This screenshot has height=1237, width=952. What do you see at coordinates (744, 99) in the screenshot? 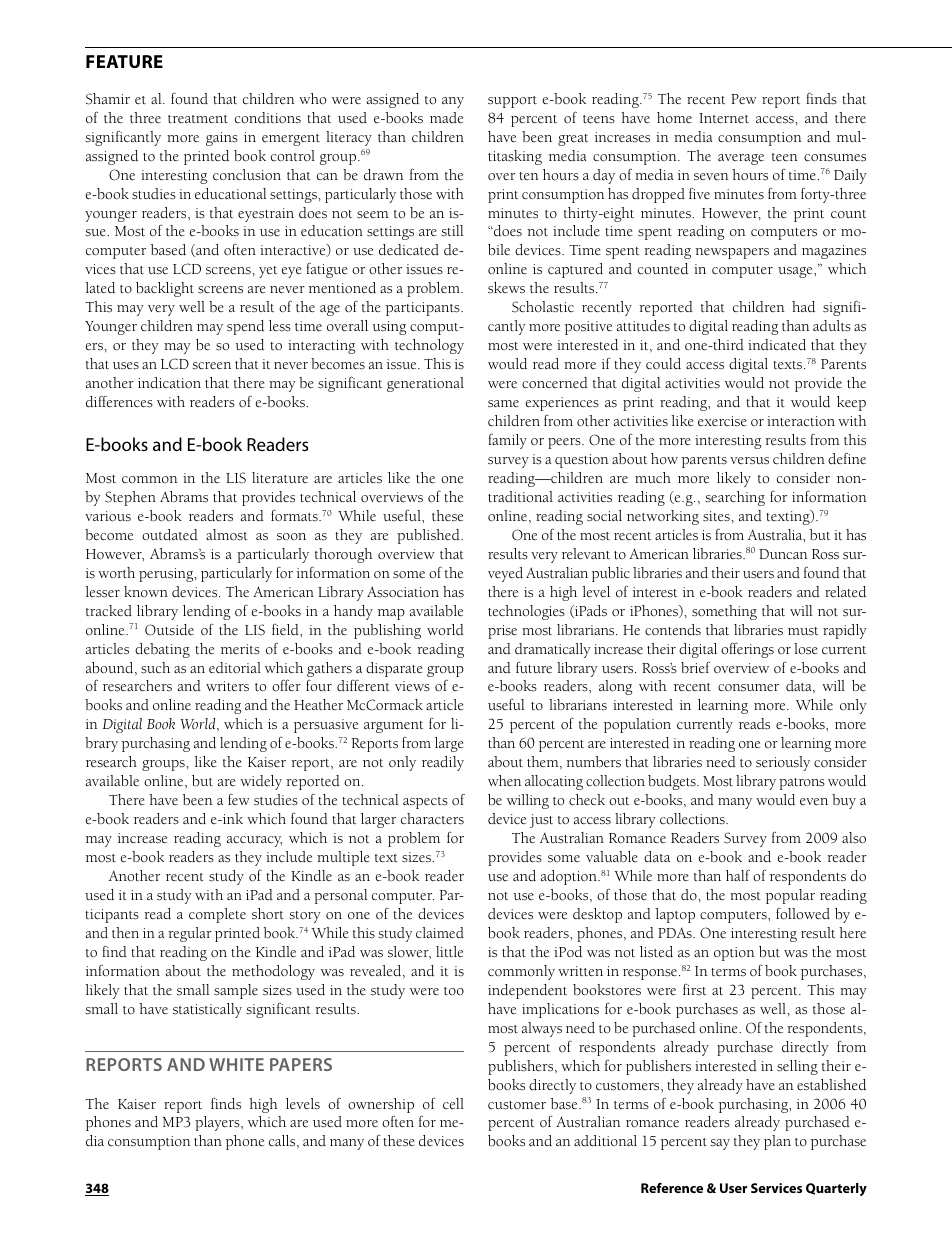
I see `Pew` at bounding box center [744, 99].
